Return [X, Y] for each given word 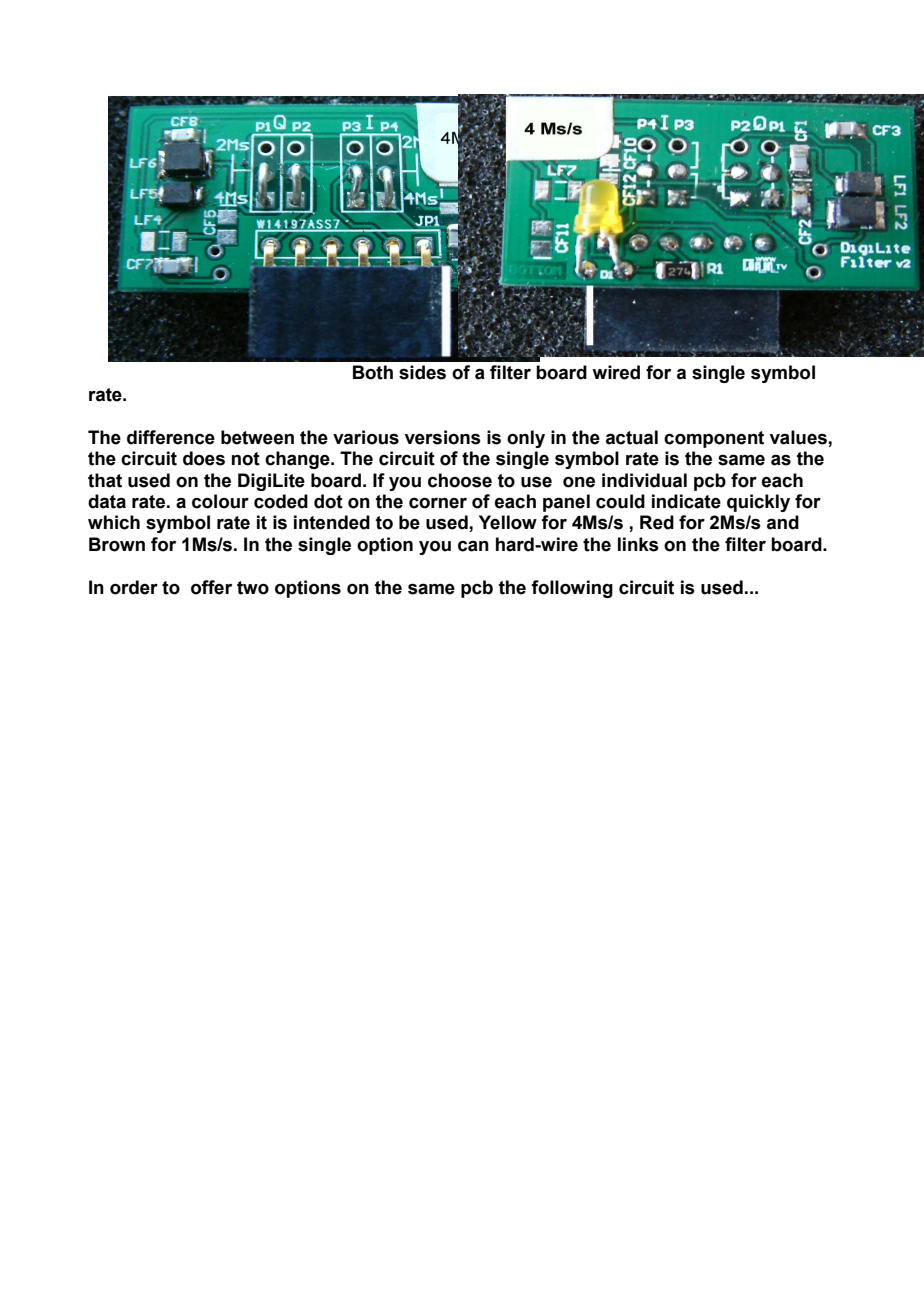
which [114, 522]
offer [211, 587]
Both [373, 372]
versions [443, 437]
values [798, 437]
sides [422, 372]
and [783, 522]
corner [438, 503]
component [714, 439]
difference [171, 437]
